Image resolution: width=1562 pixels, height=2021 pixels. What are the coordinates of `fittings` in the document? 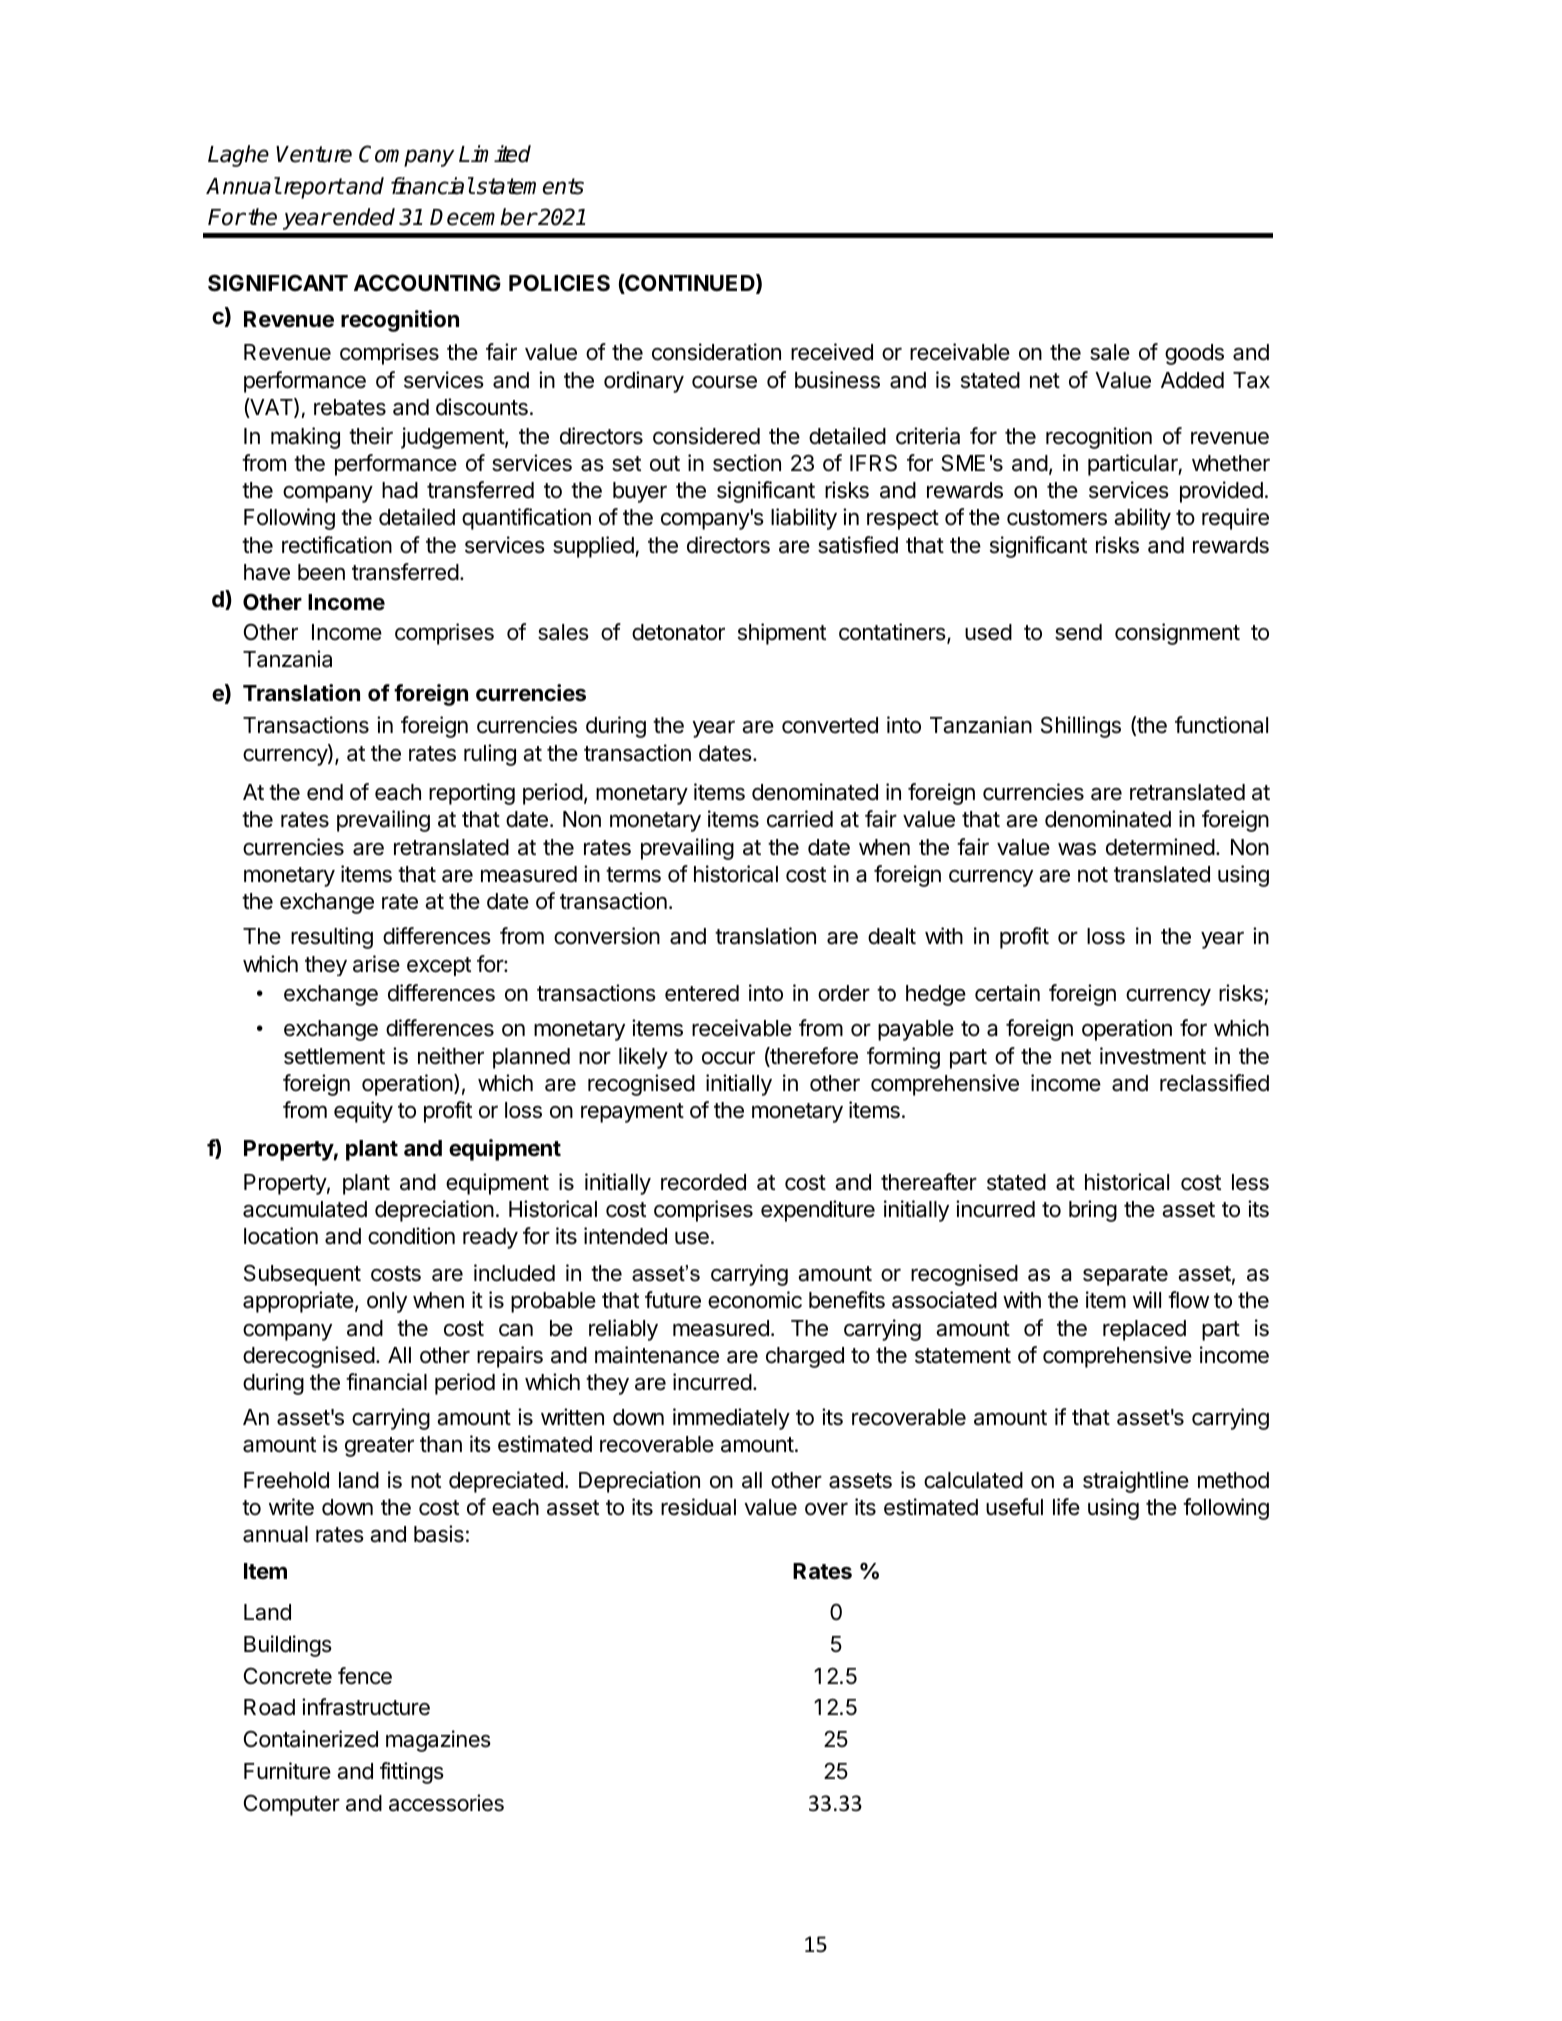 It's located at (412, 1773).
